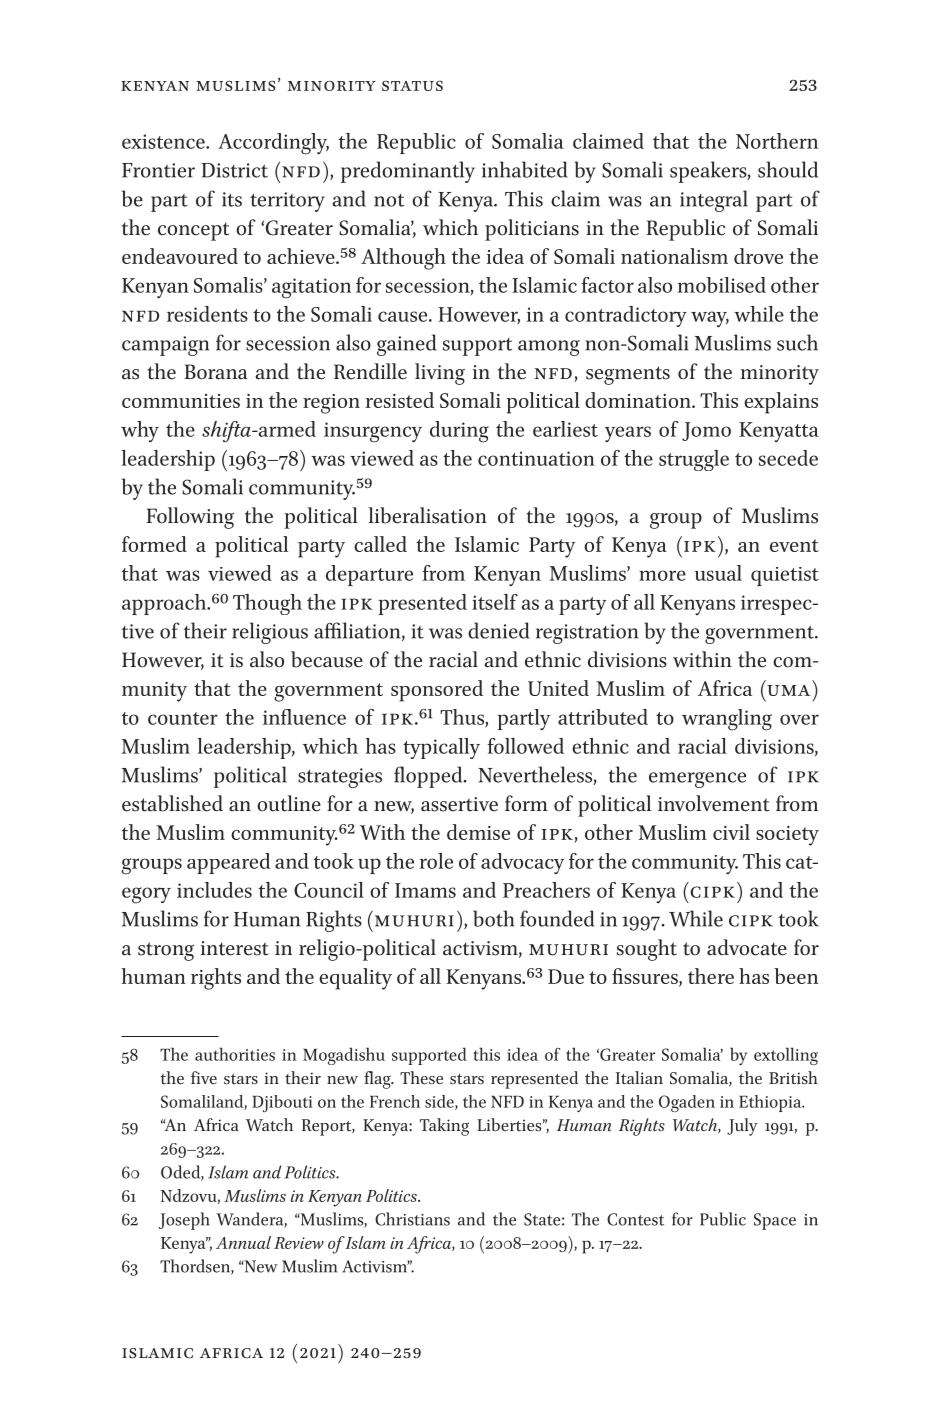 The image size is (940, 1425). I want to click on demise, so click(478, 832).
